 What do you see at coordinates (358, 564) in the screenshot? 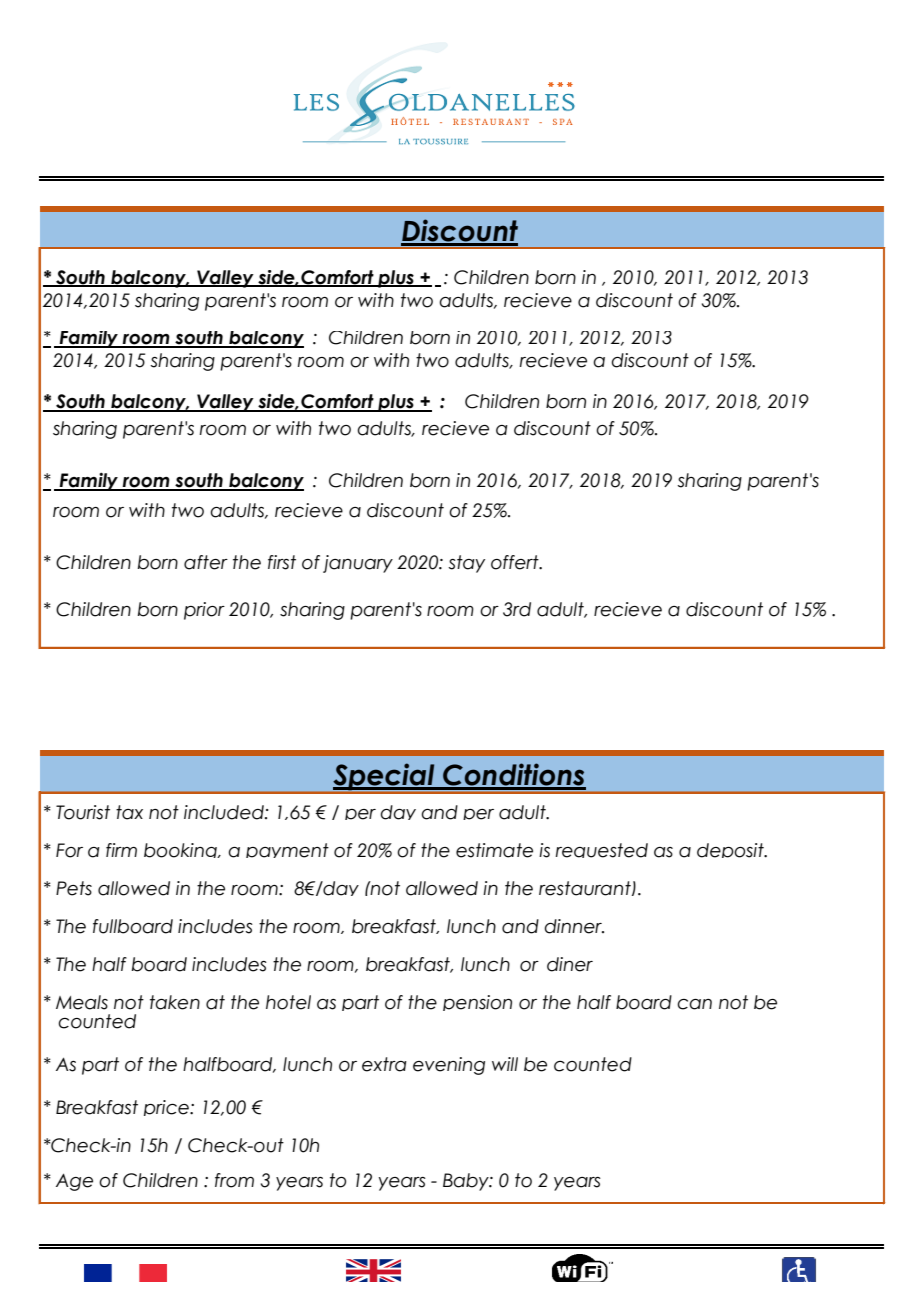
I see `january` at bounding box center [358, 564].
